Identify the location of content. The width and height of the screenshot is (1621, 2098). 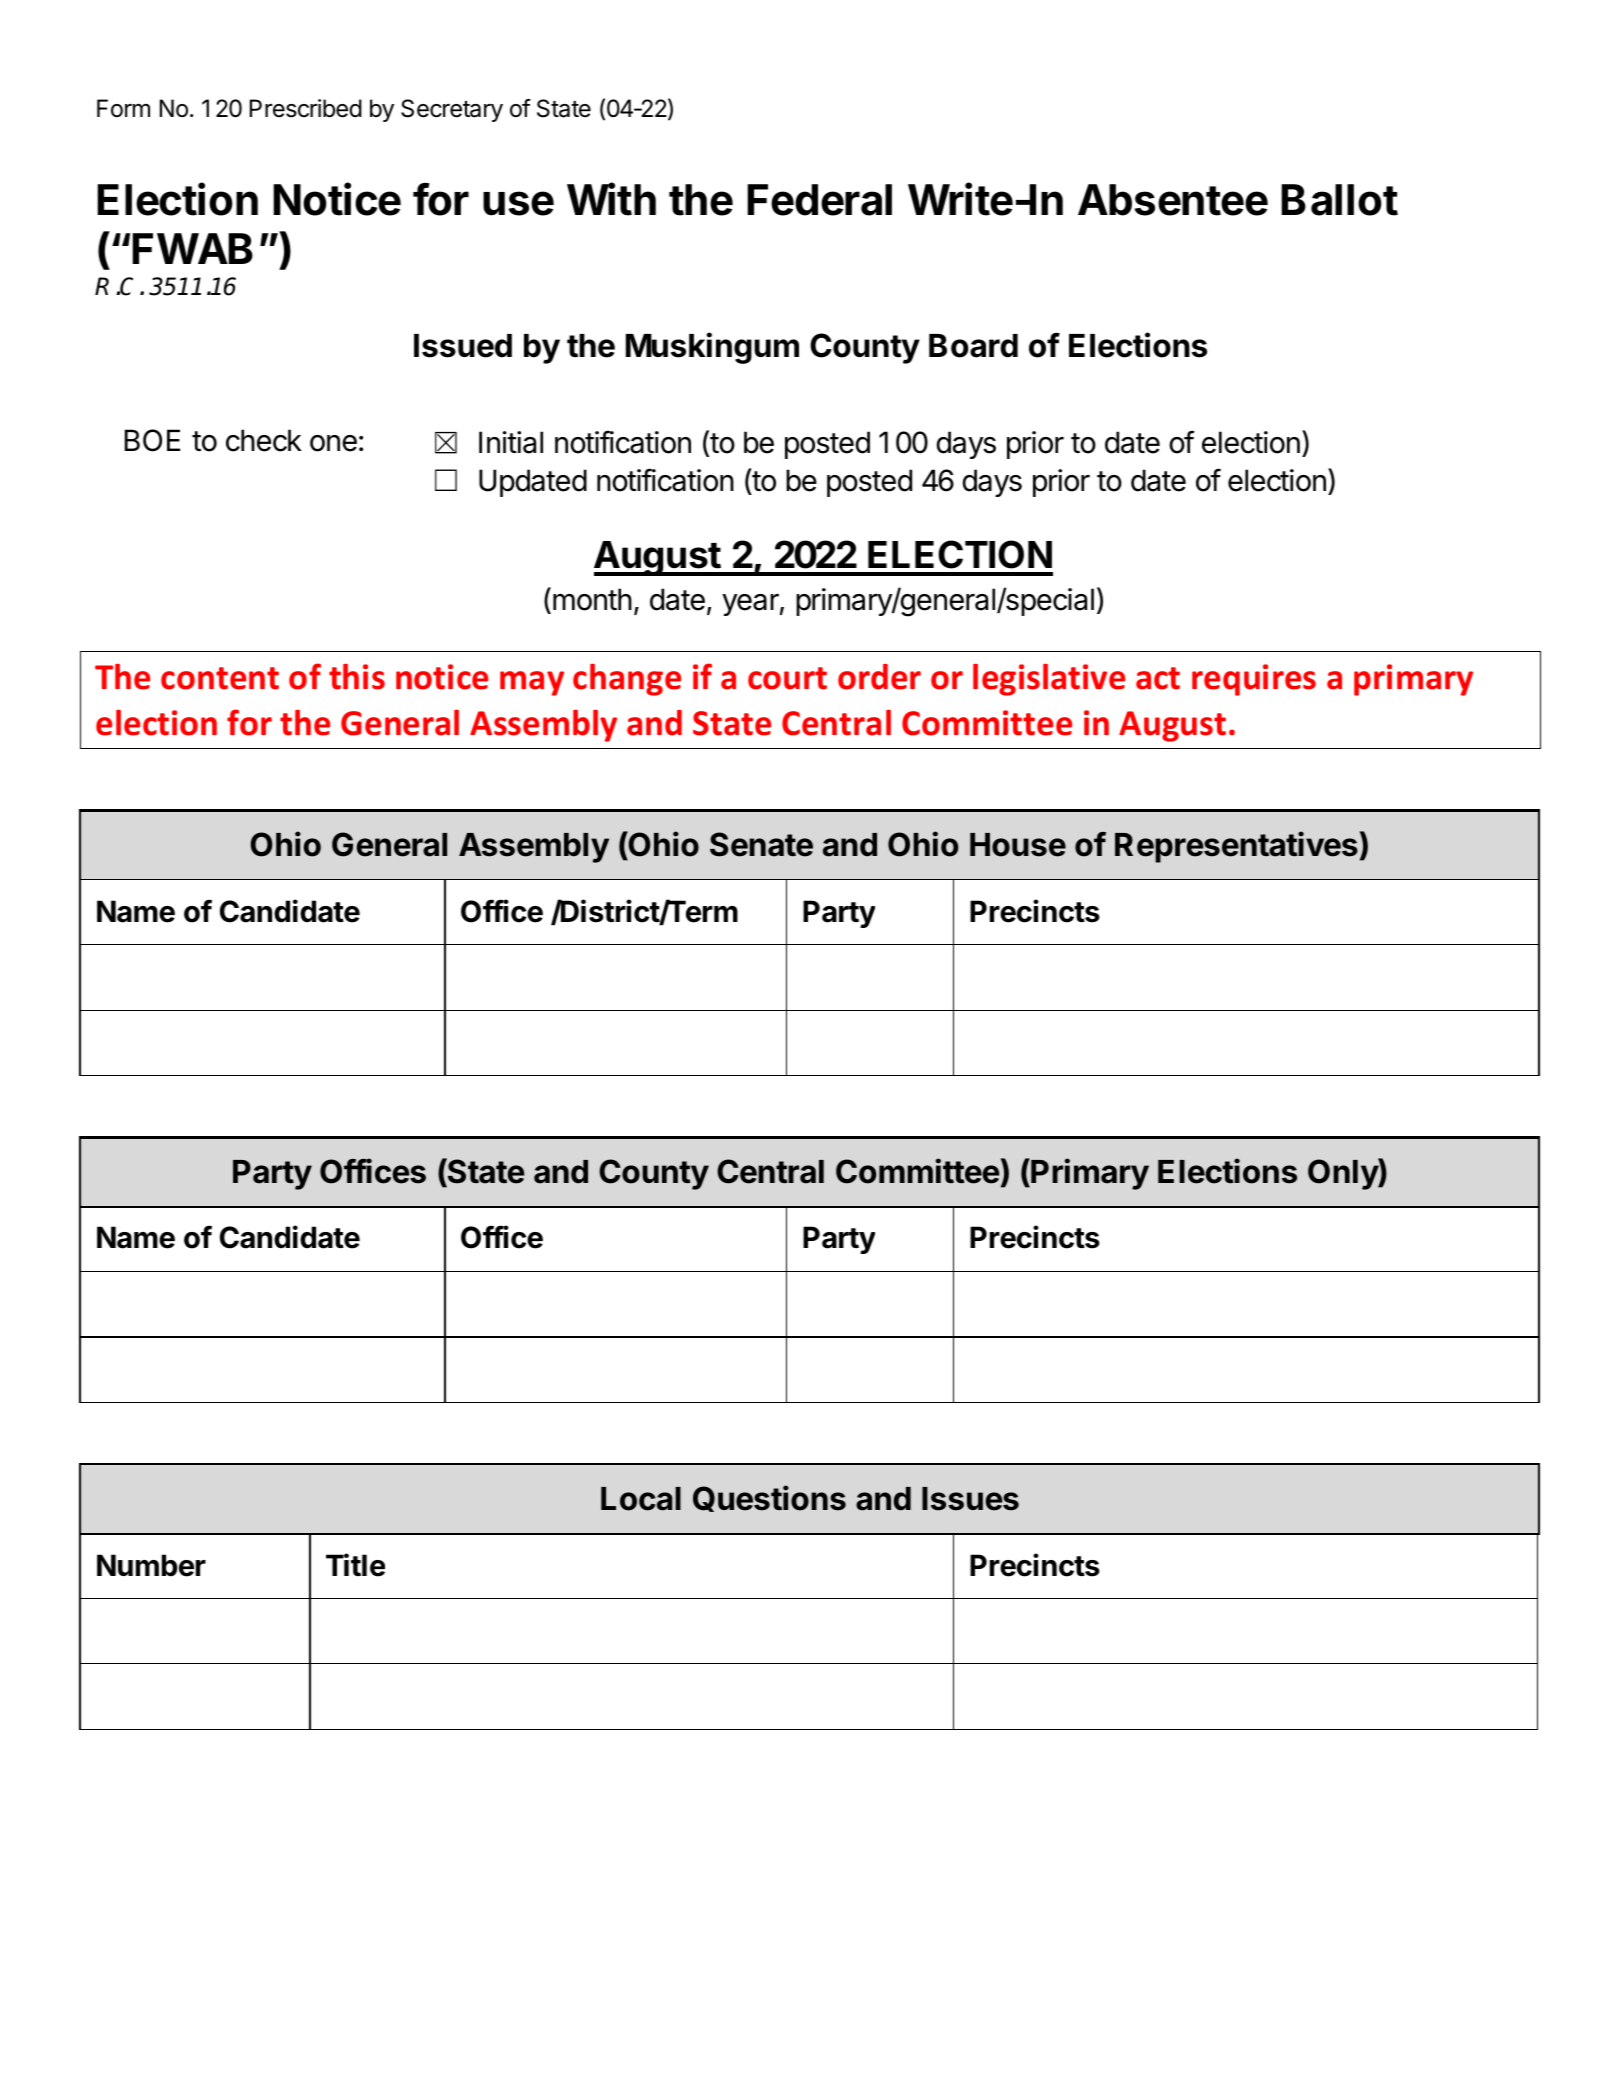
(220, 678).
